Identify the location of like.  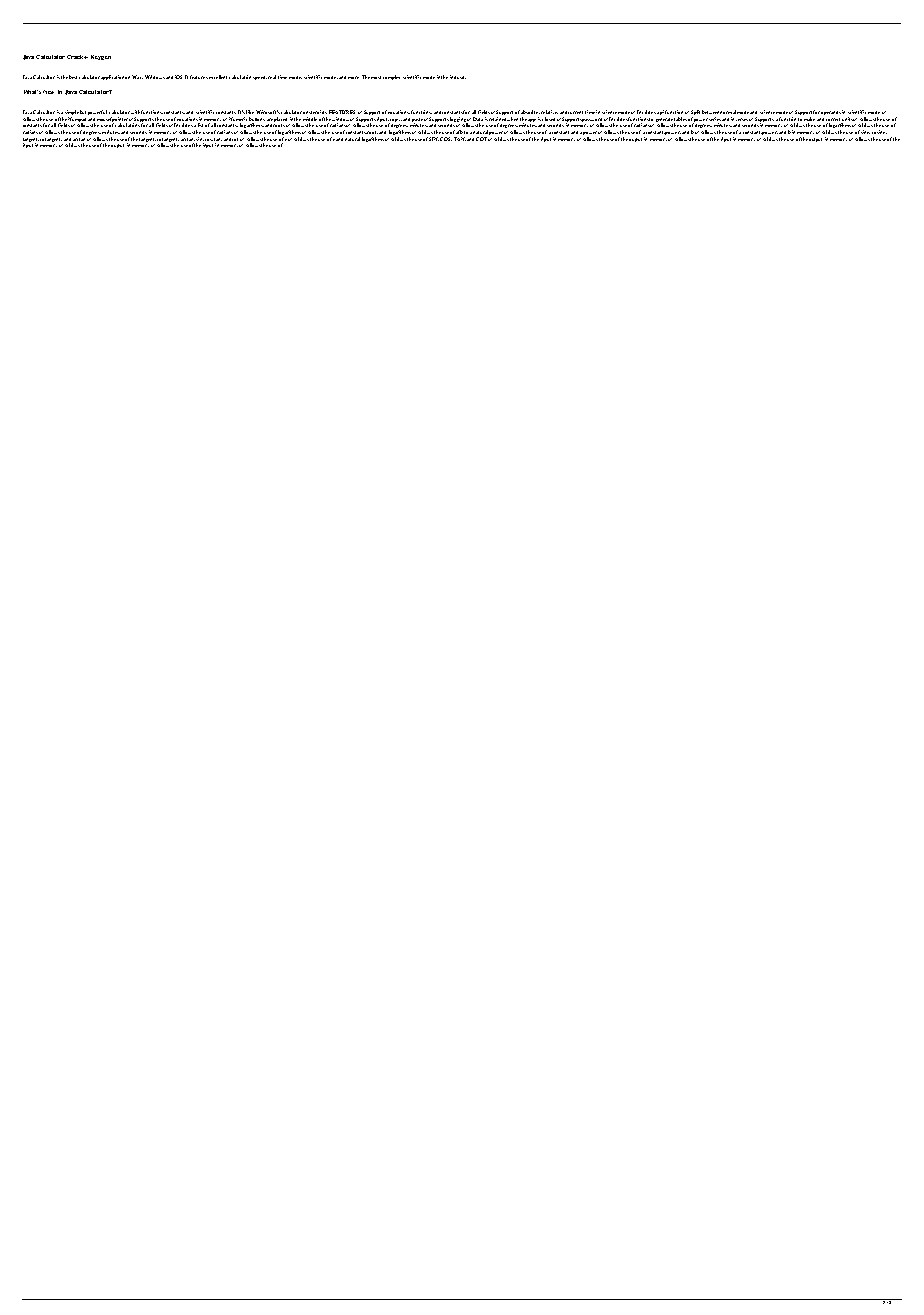
(250, 112).
